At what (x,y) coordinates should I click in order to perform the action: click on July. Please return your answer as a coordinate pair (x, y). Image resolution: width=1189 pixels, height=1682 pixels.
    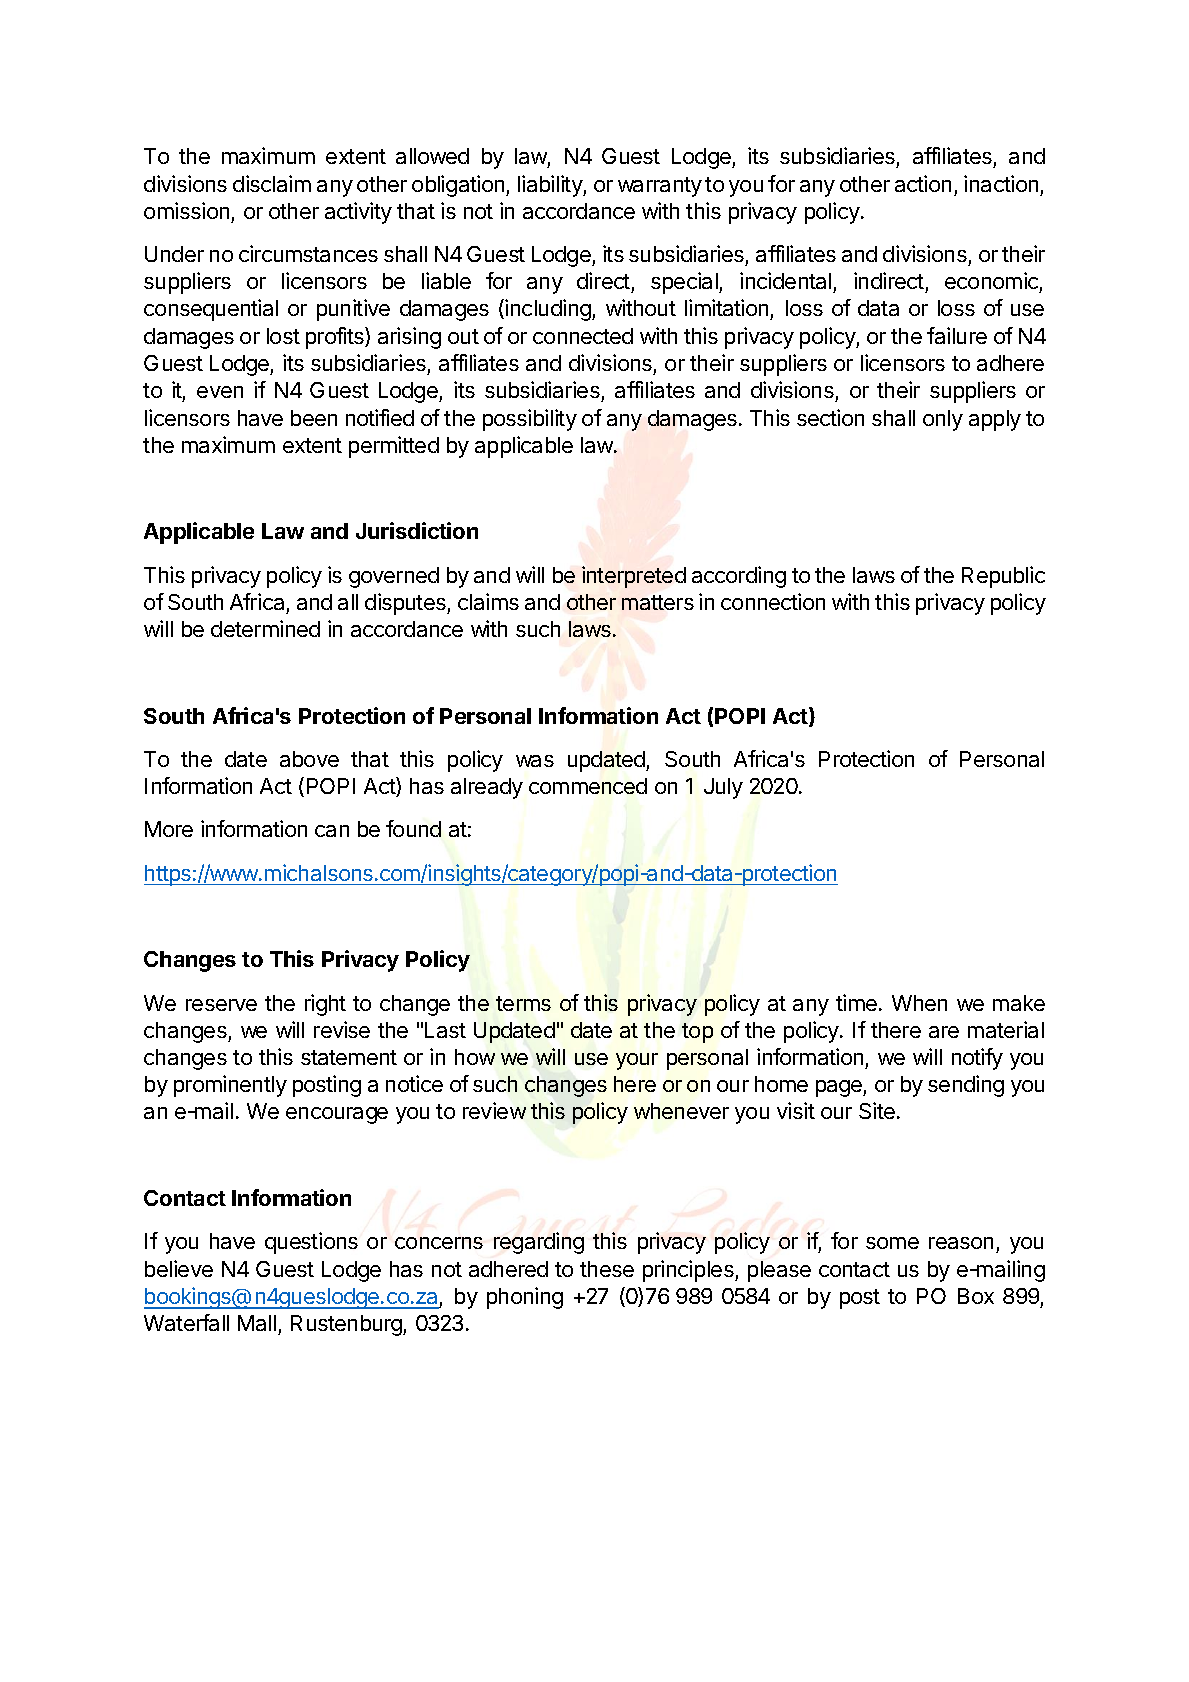
    Looking at the image, I should click on (723, 788).
